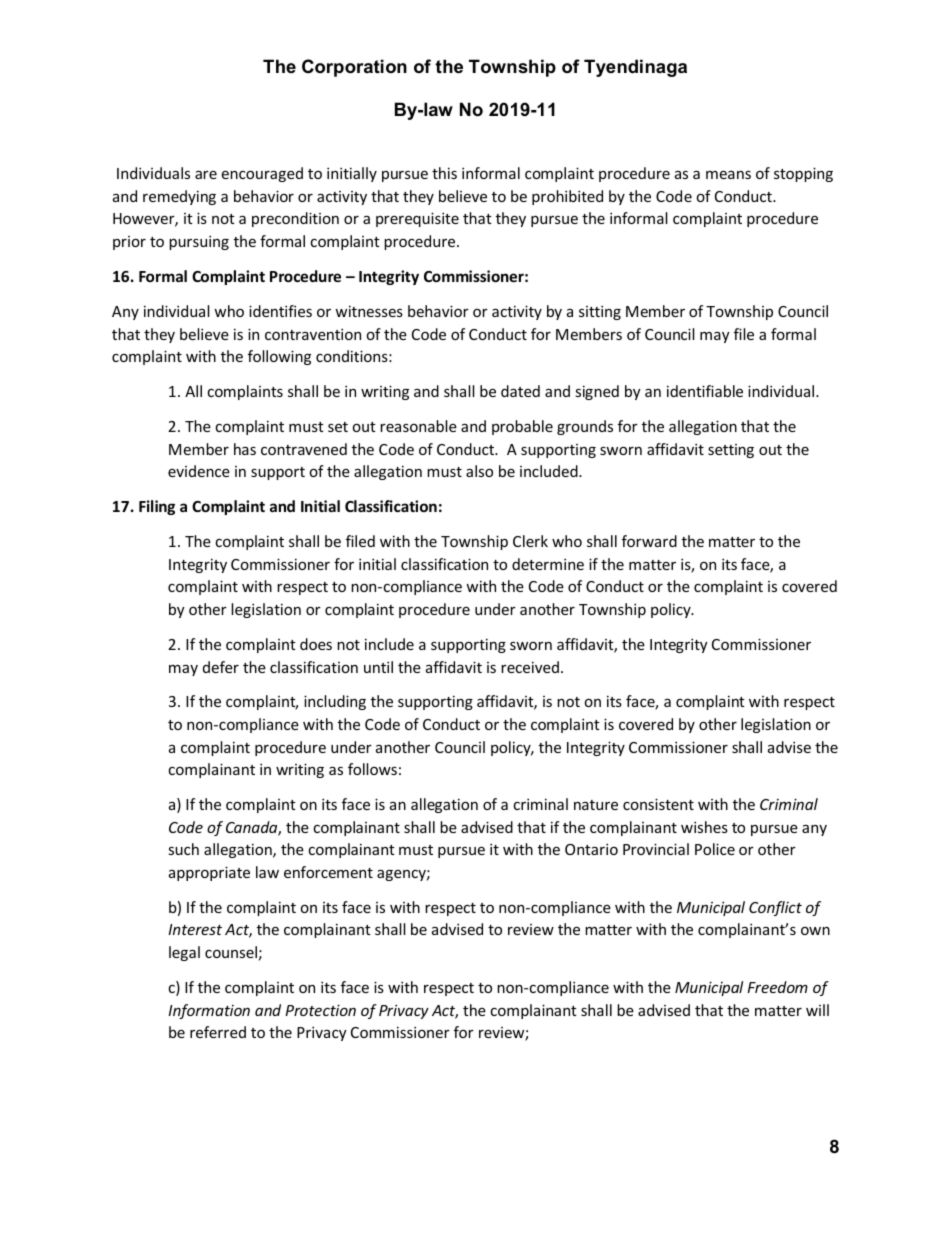 The height and width of the page is (1233, 952). Describe the element at coordinates (444, 173) in the page. I see `this` at that location.
